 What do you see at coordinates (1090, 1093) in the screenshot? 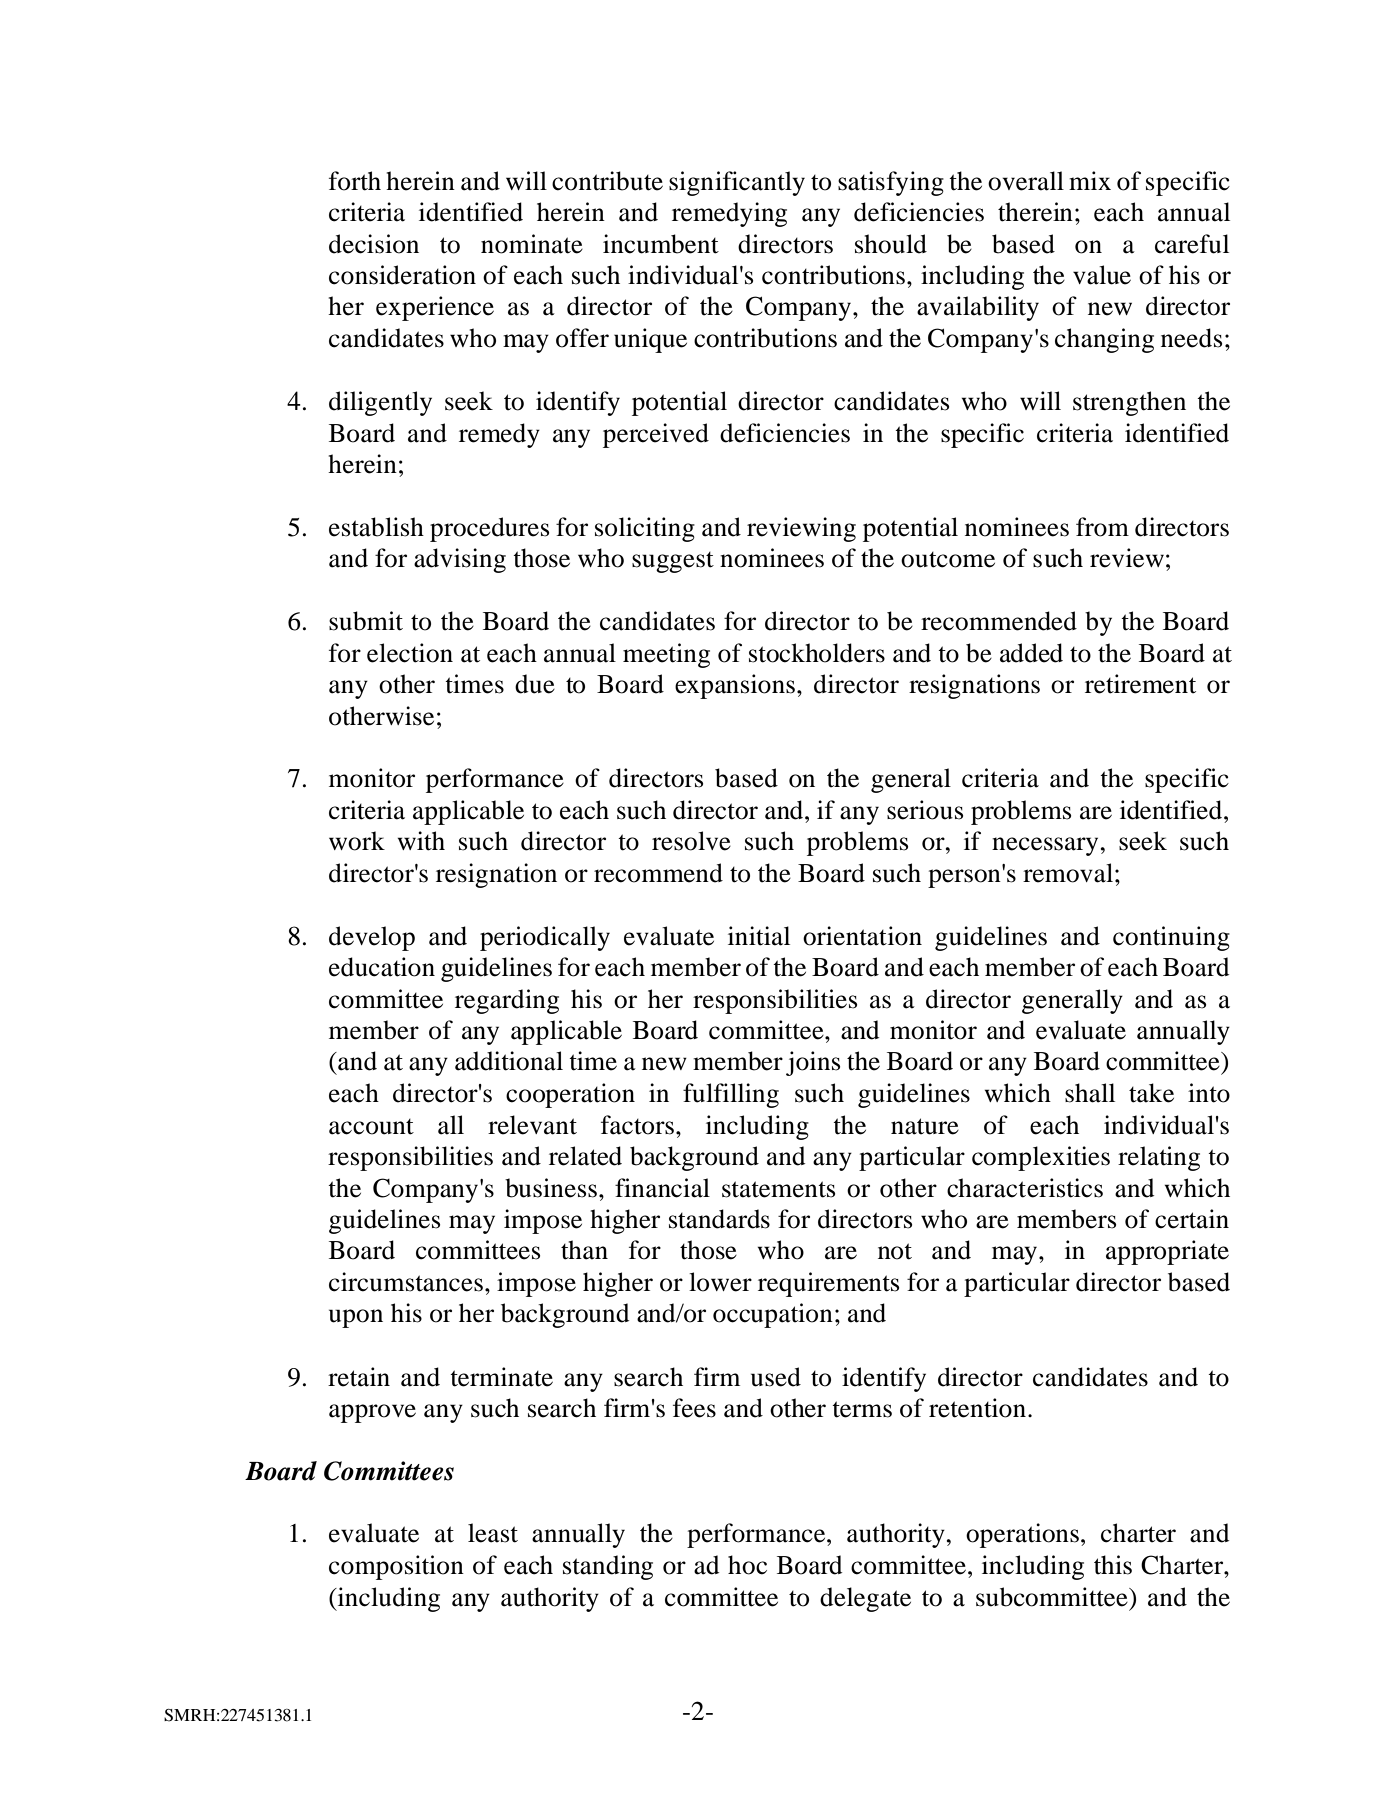
I see `shall` at bounding box center [1090, 1093].
